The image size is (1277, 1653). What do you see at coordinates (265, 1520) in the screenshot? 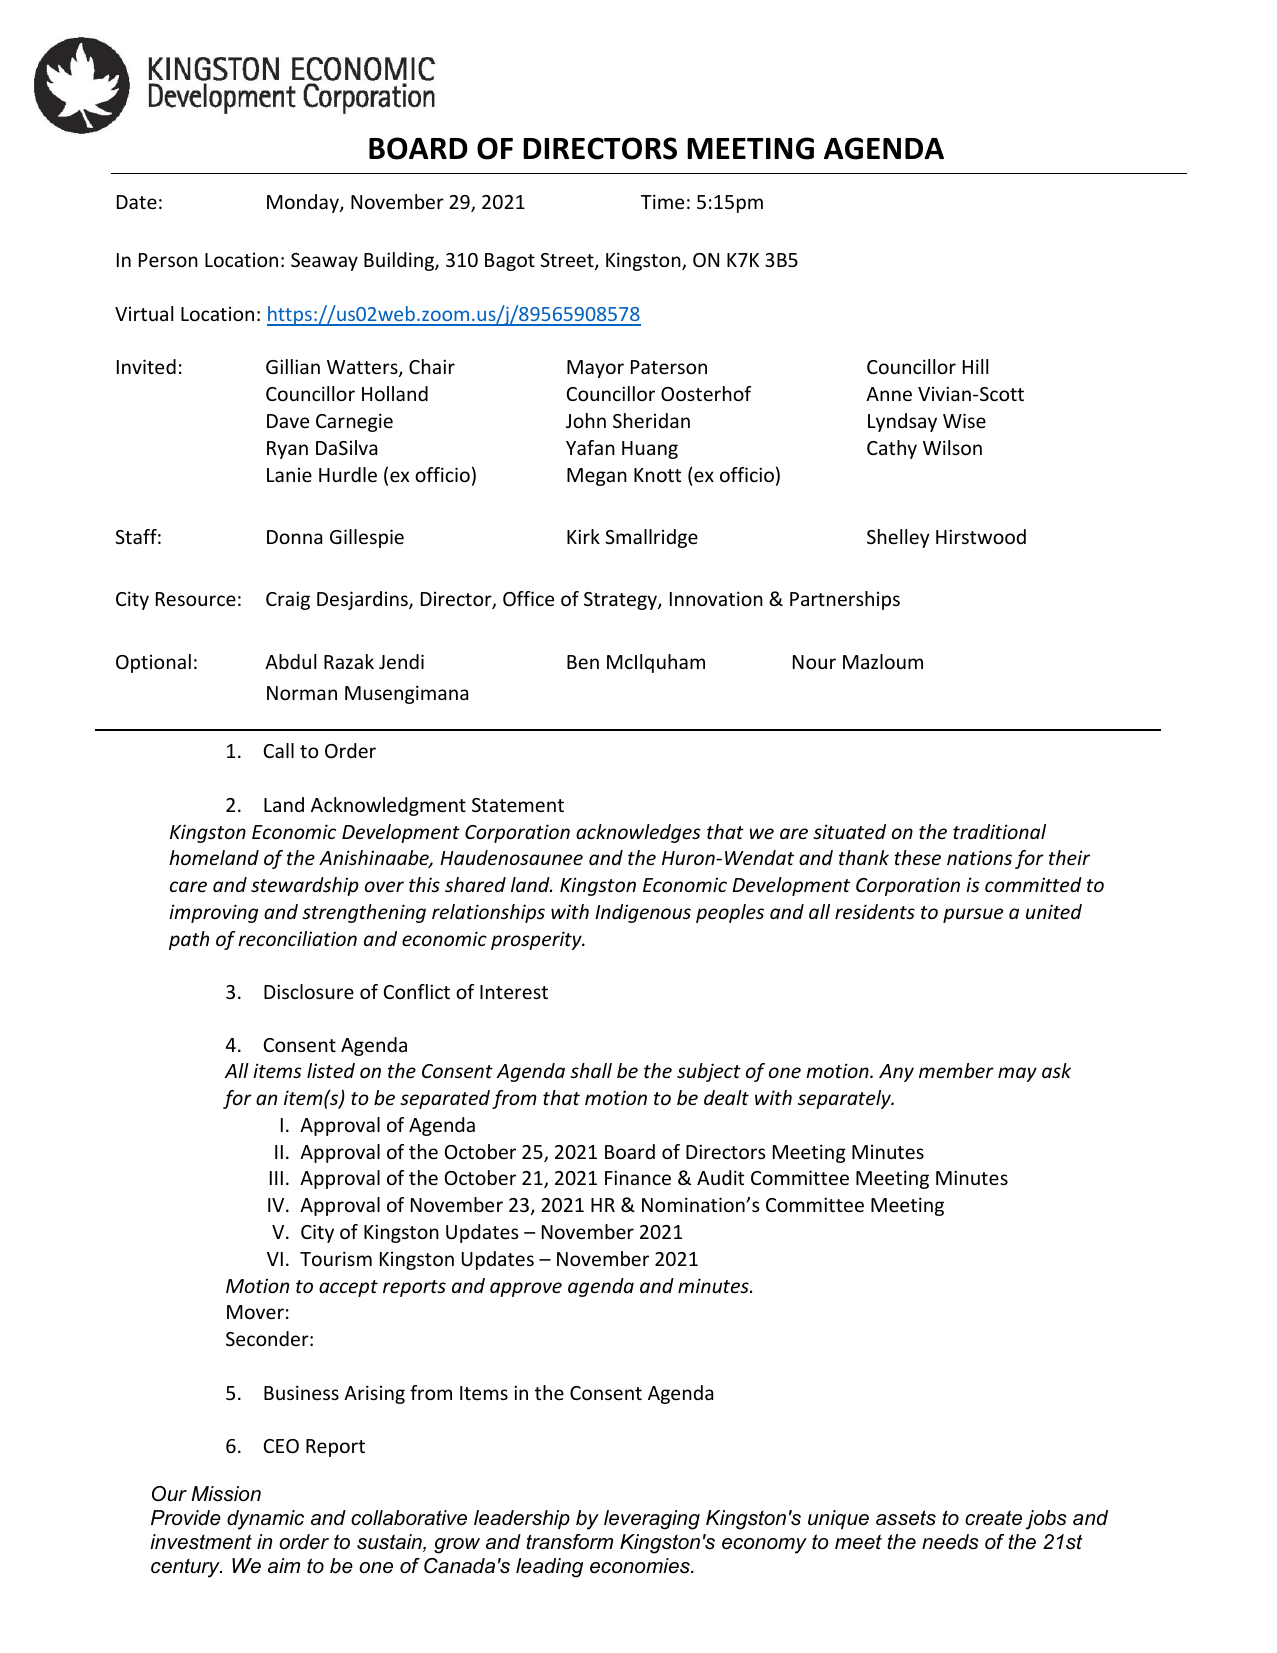
I see `dynamic` at bounding box center [265, 1520].
